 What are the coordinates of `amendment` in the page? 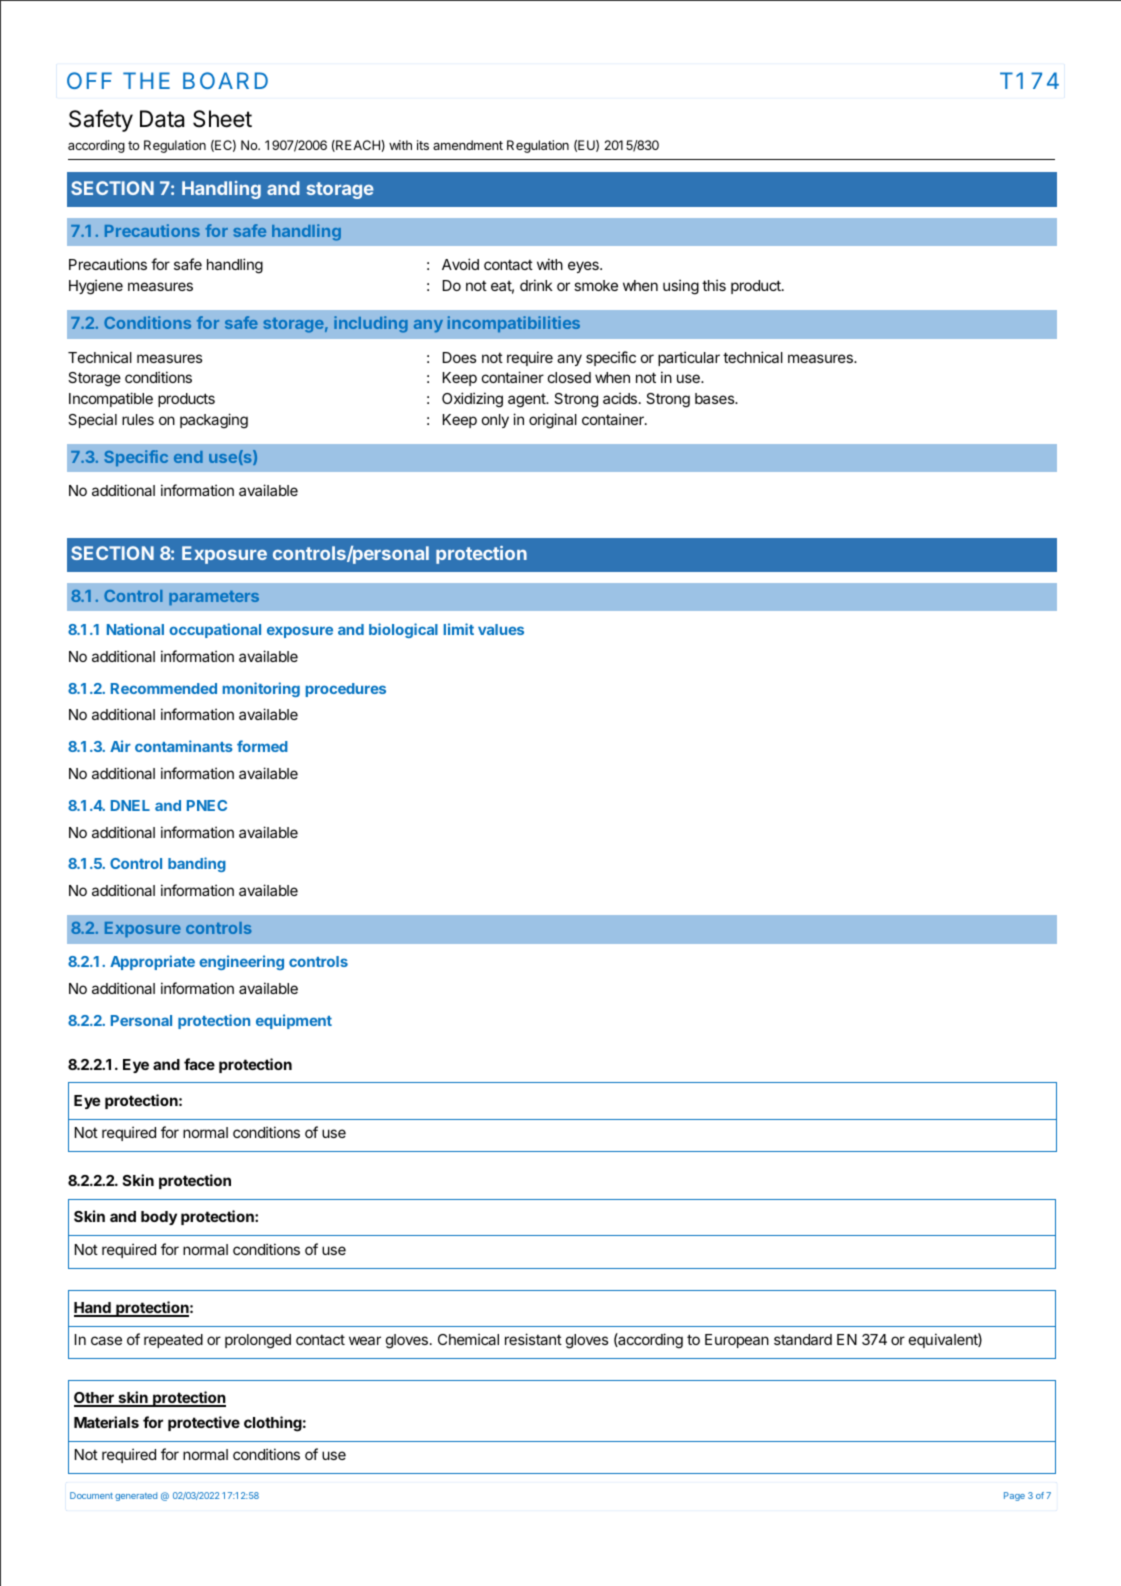 It's located at (468, 145).
